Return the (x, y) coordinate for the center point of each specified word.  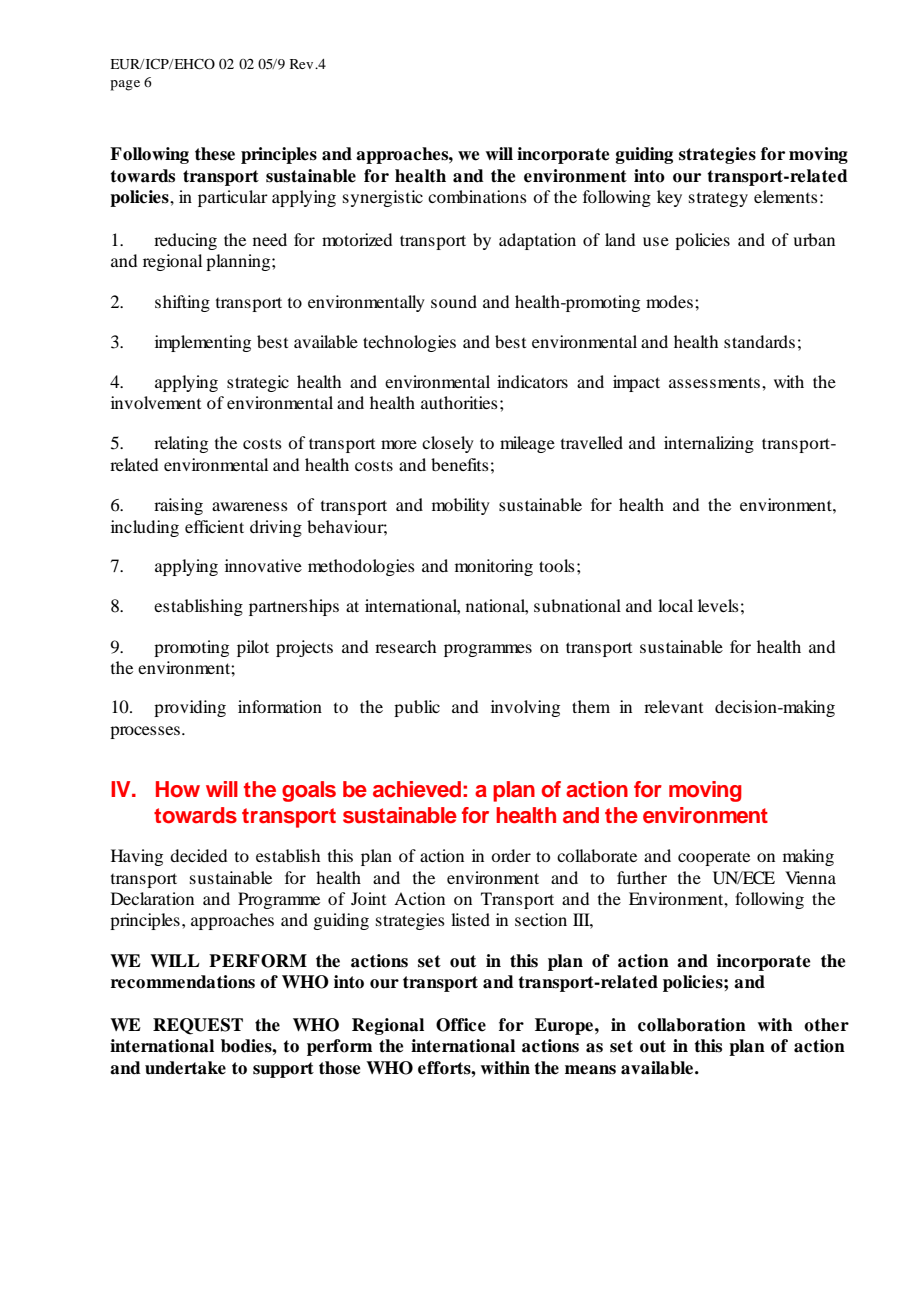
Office (461, 1025)
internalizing (709, 444)
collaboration (692, 1025)
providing (190, 708)
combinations (477, 196)
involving (525, 708)
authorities (459, 402)
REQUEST (198, 1026)
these (215, 154)
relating (181, 444)
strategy (718, 199)
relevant (673, 706)
